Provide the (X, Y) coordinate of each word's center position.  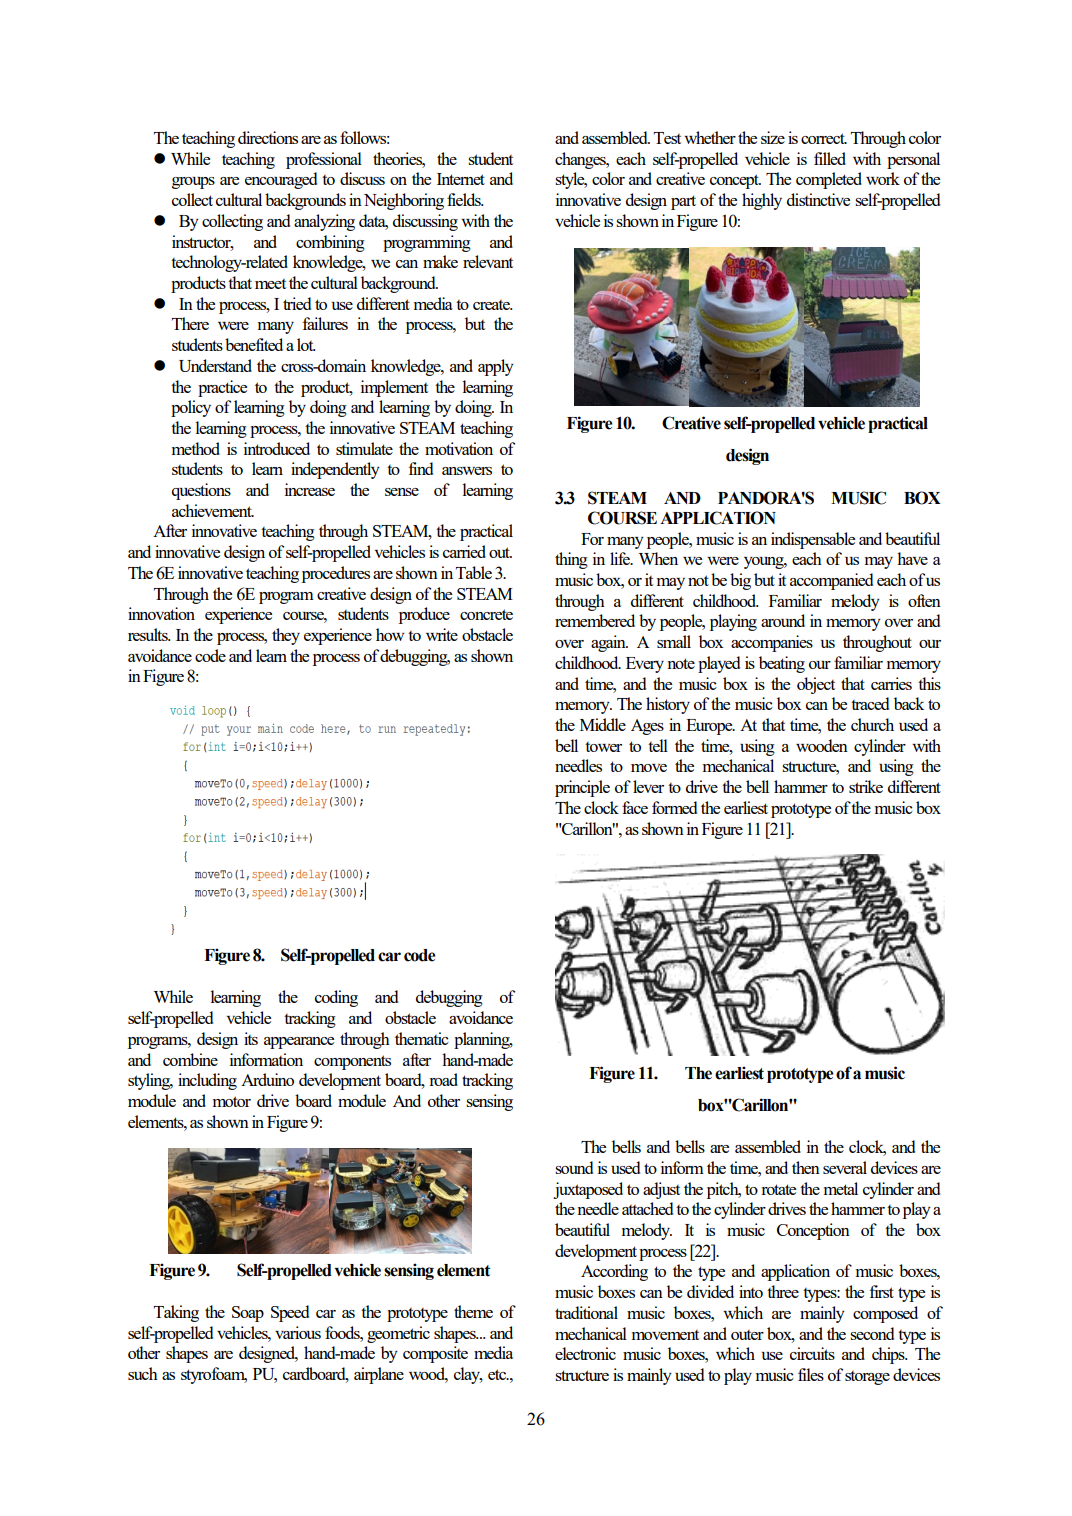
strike (866, 786)
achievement (213, 510)
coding (336, 998)
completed (829, 180)
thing (571, 560)
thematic (422, 1038)
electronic (585, 1353)
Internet (461, 179)
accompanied (831, 581)
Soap (248, 1314)
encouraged (281, 180)
